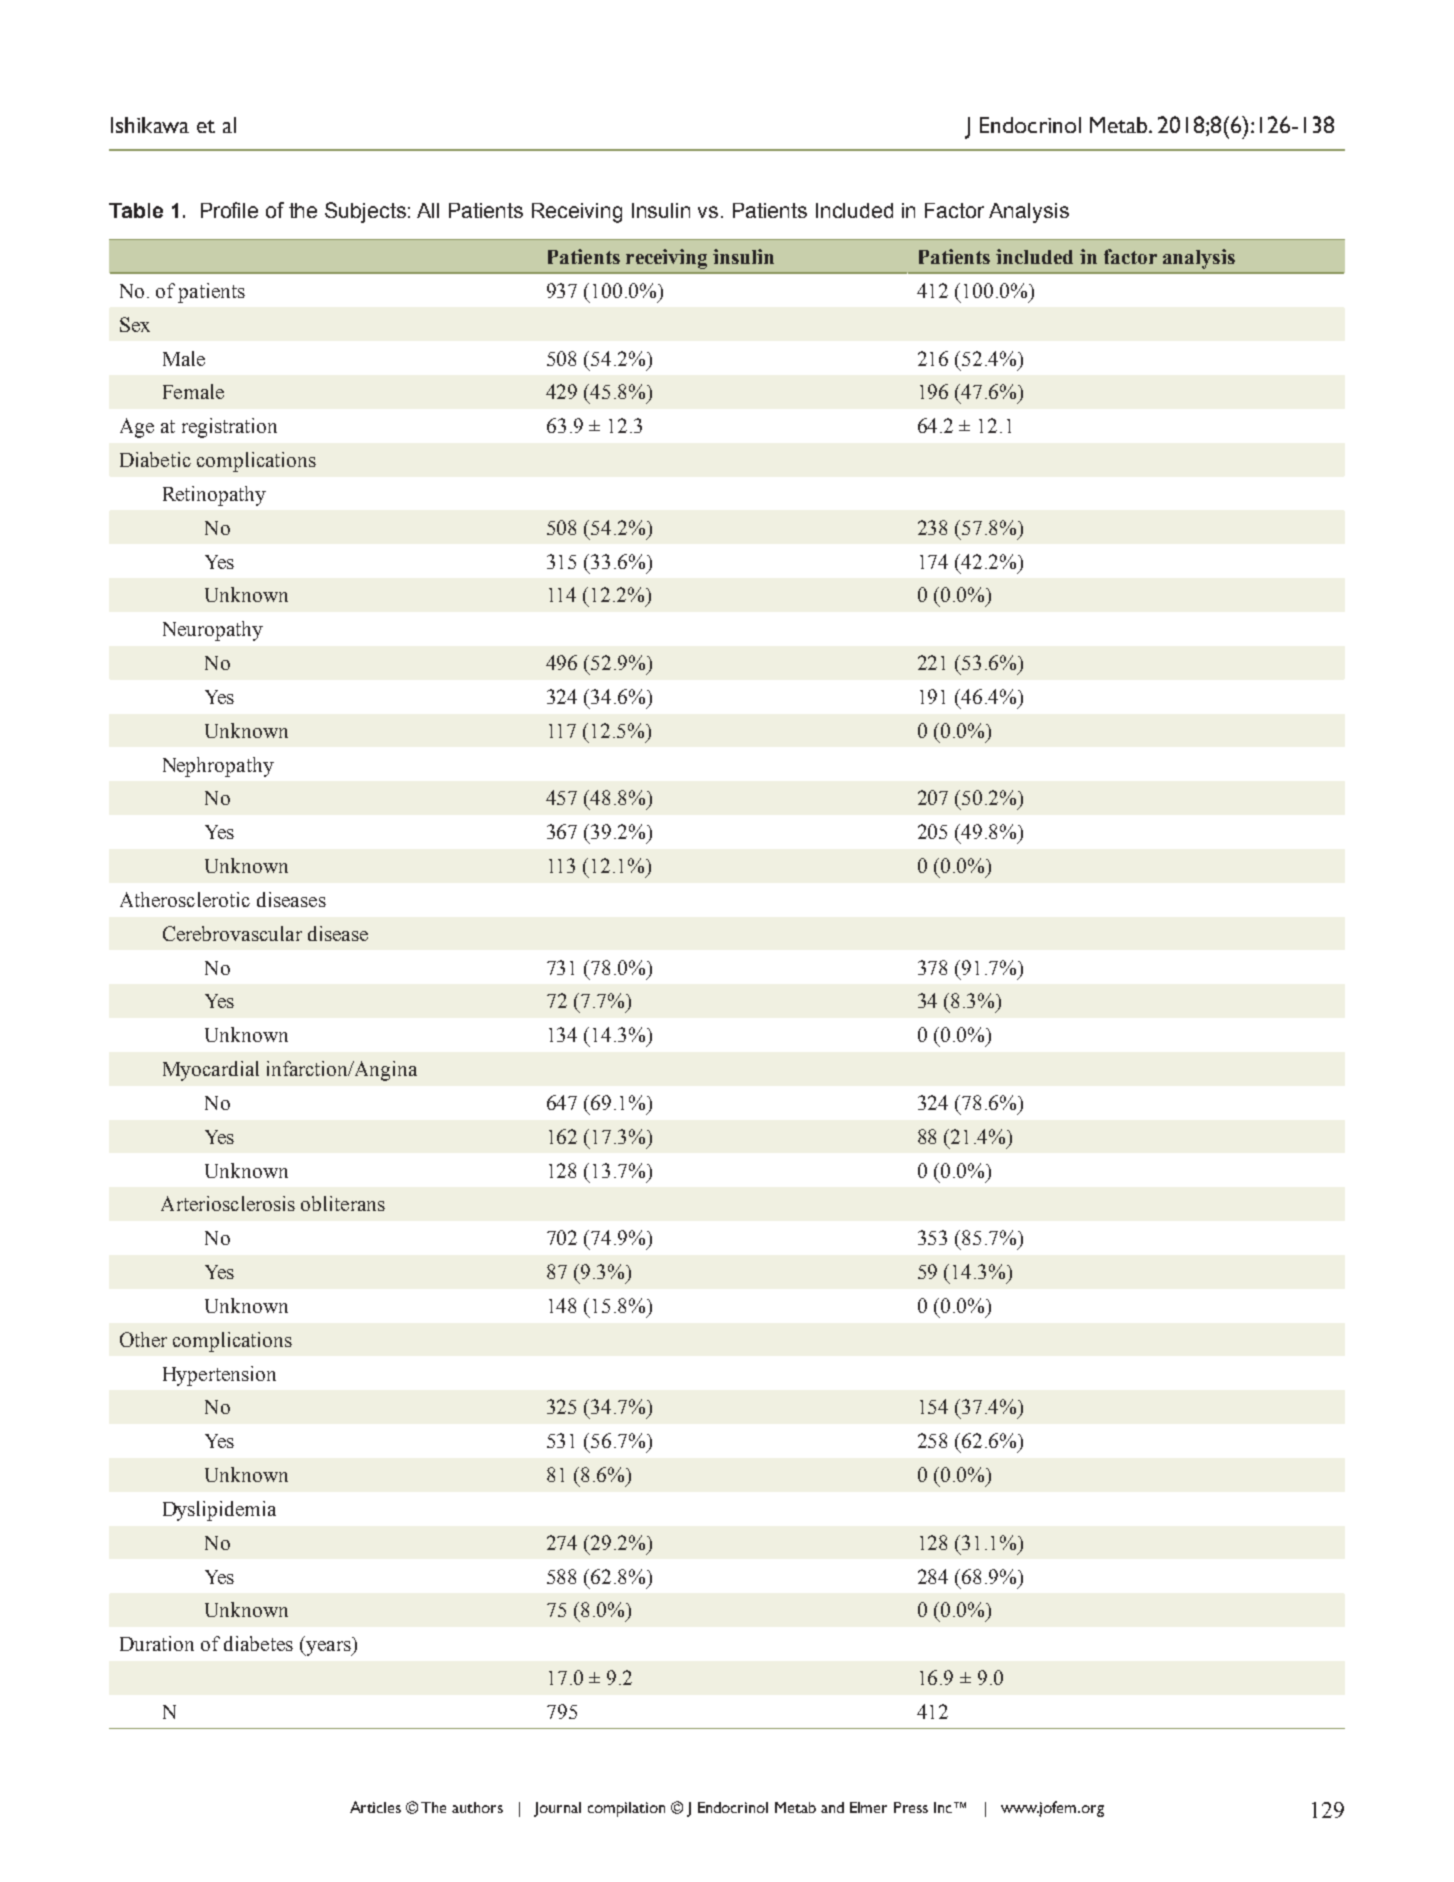 This document has width=1454, height=1882. Describe the element at coordinates (155, 459) in the document. I see `Diabetic` at that location.
